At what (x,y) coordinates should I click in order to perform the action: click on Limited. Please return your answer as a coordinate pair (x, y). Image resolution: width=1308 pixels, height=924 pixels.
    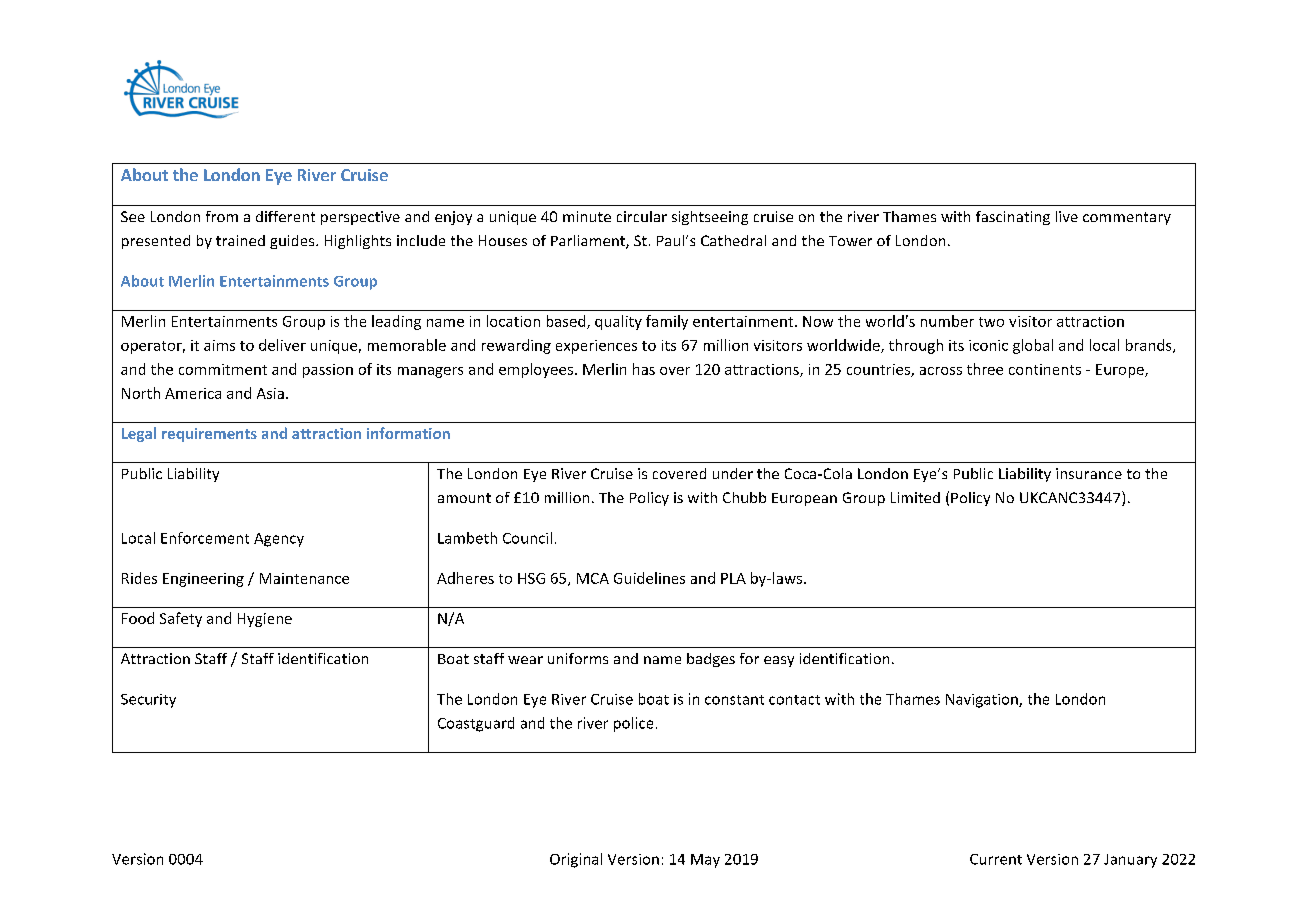
    Looking at the image, I should click on (915, 497).
